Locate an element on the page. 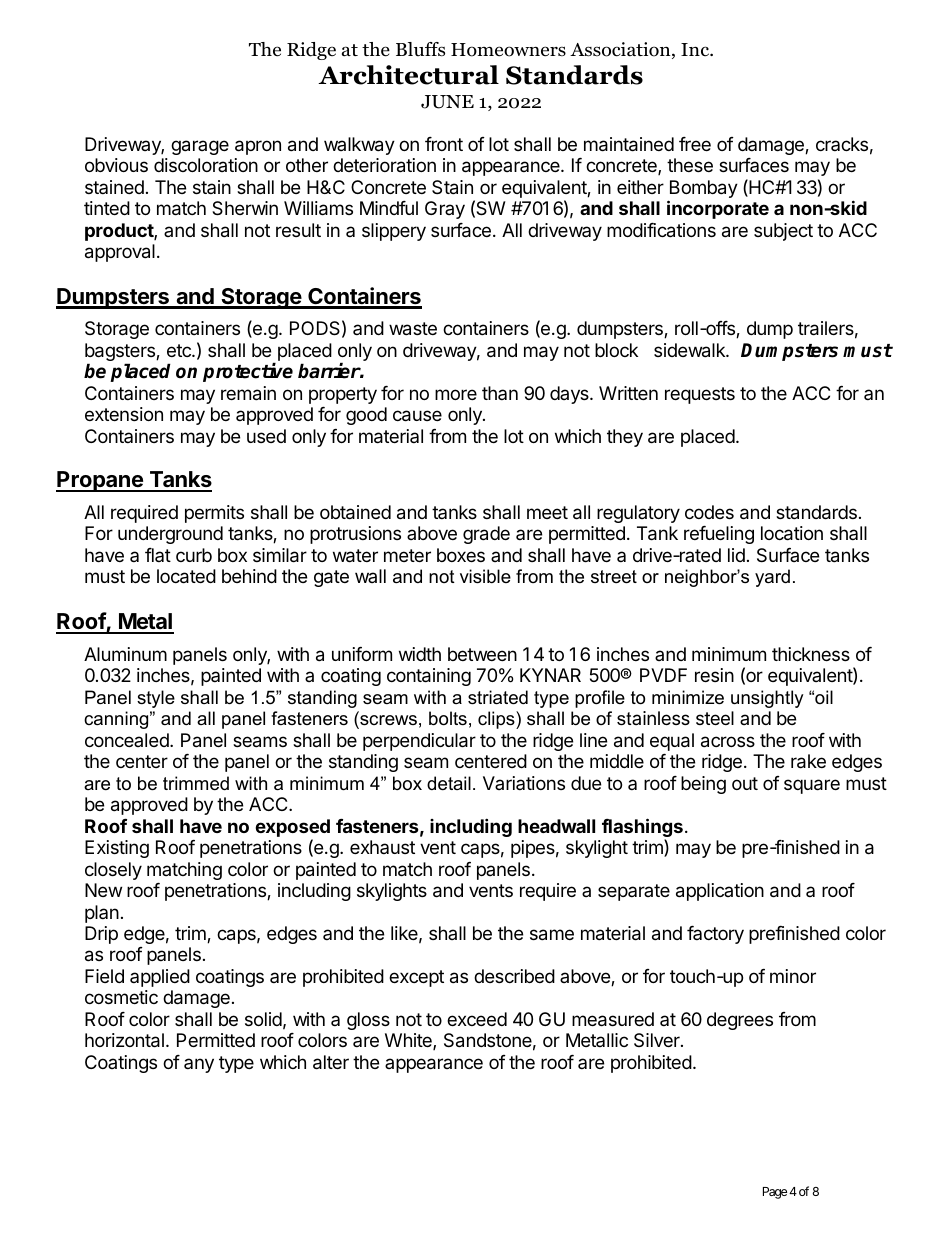 This page has height=1233, width=952. Existing is located at coordinates (117, 849).
